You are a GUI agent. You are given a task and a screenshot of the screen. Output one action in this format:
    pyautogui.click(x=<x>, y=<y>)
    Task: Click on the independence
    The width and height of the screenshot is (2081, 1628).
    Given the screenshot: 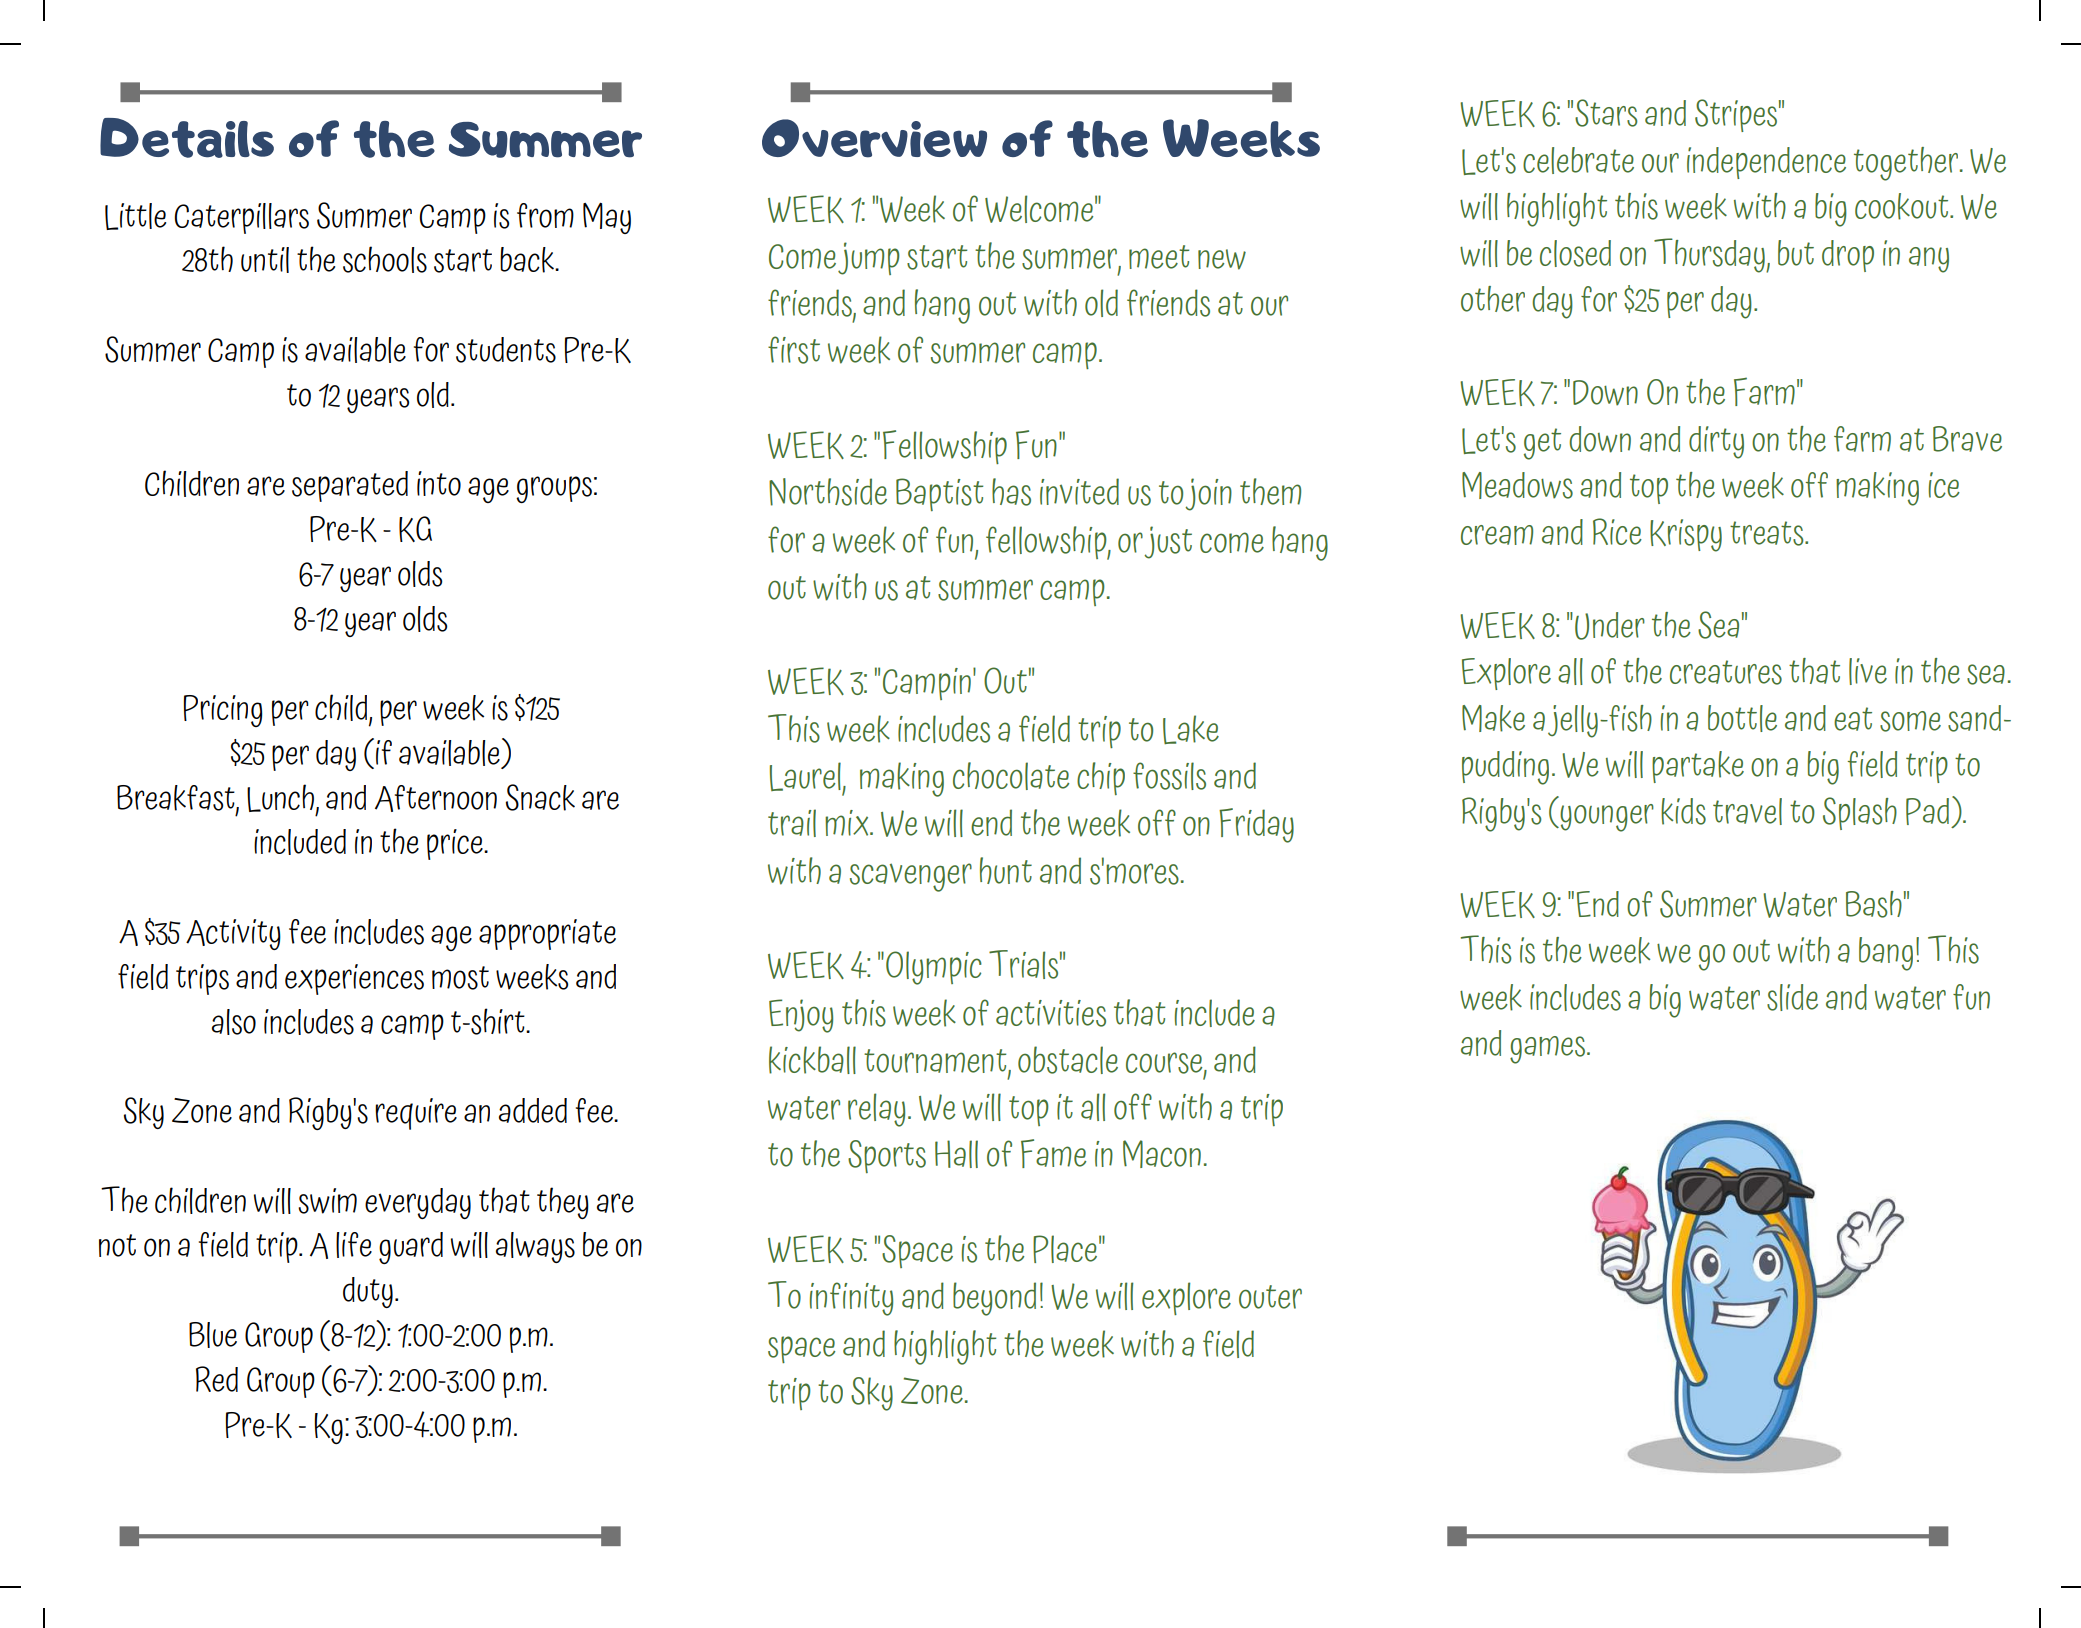 What is the action you would take?
    pyautogui.click(x=1766, y=163)
